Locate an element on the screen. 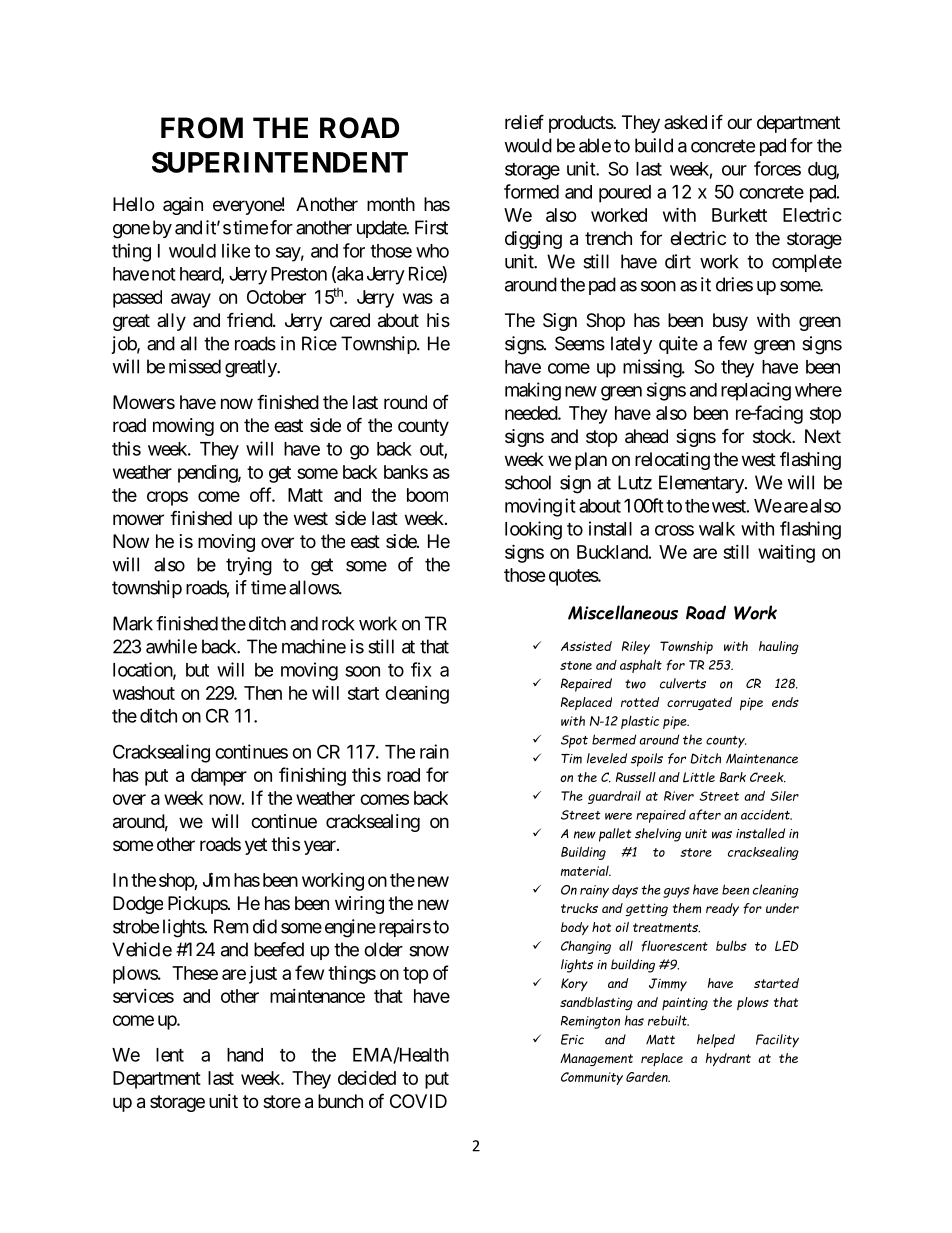 The height and width of the screenshot is (1233, 952). FROM is located at coordinates (202, 128).
